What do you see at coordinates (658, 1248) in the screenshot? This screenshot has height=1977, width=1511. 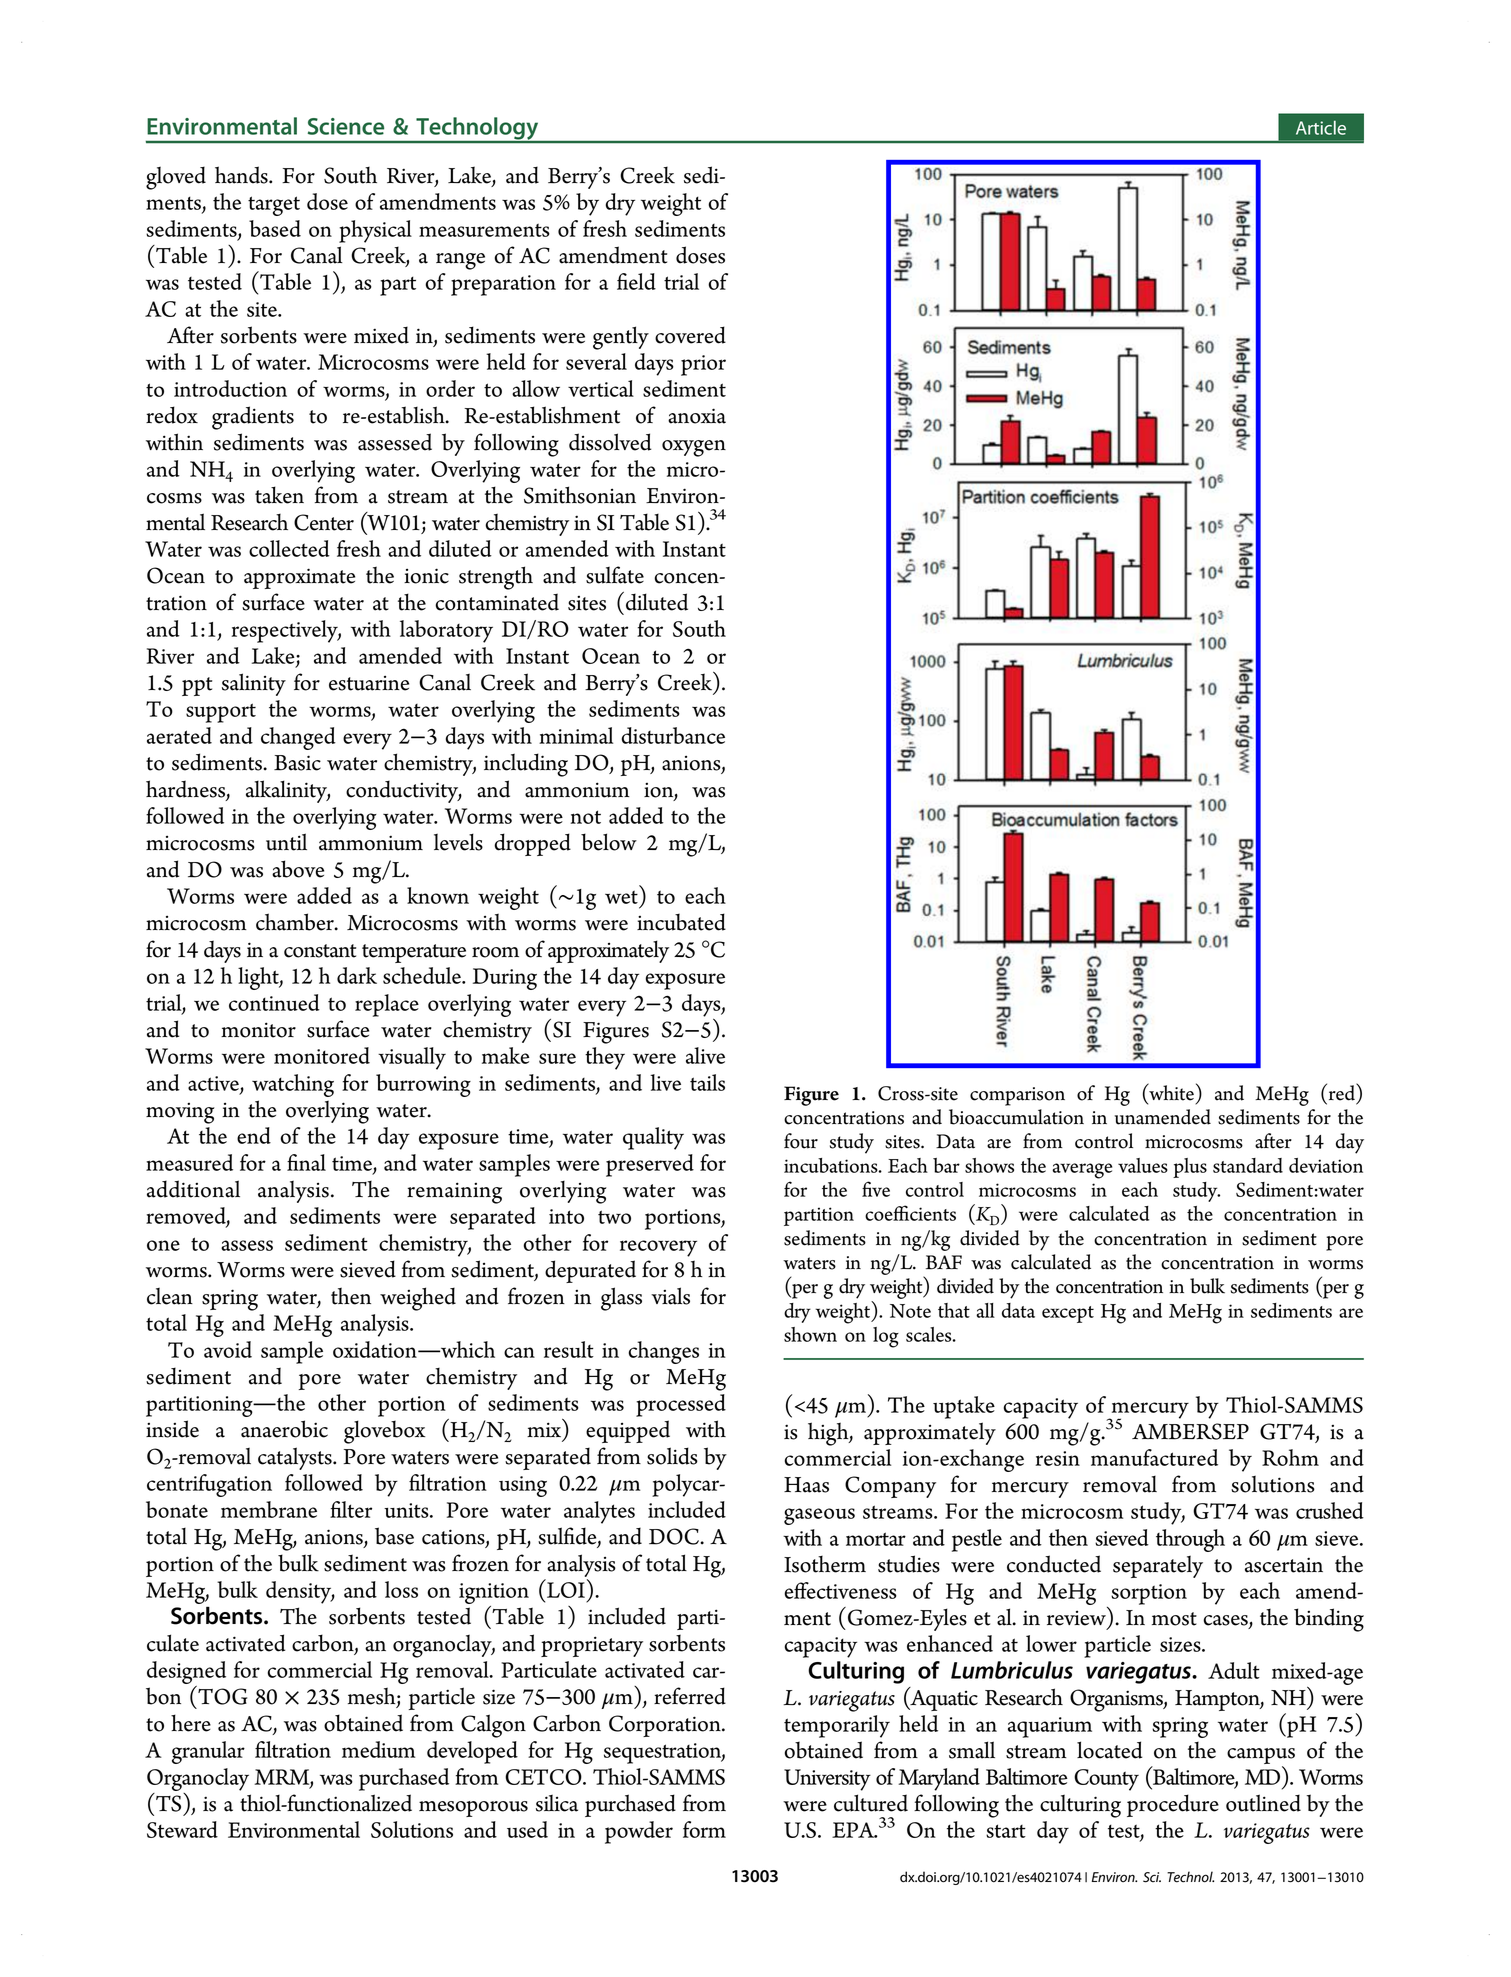 I see `recovery` at bounding box center [658, 1248].
